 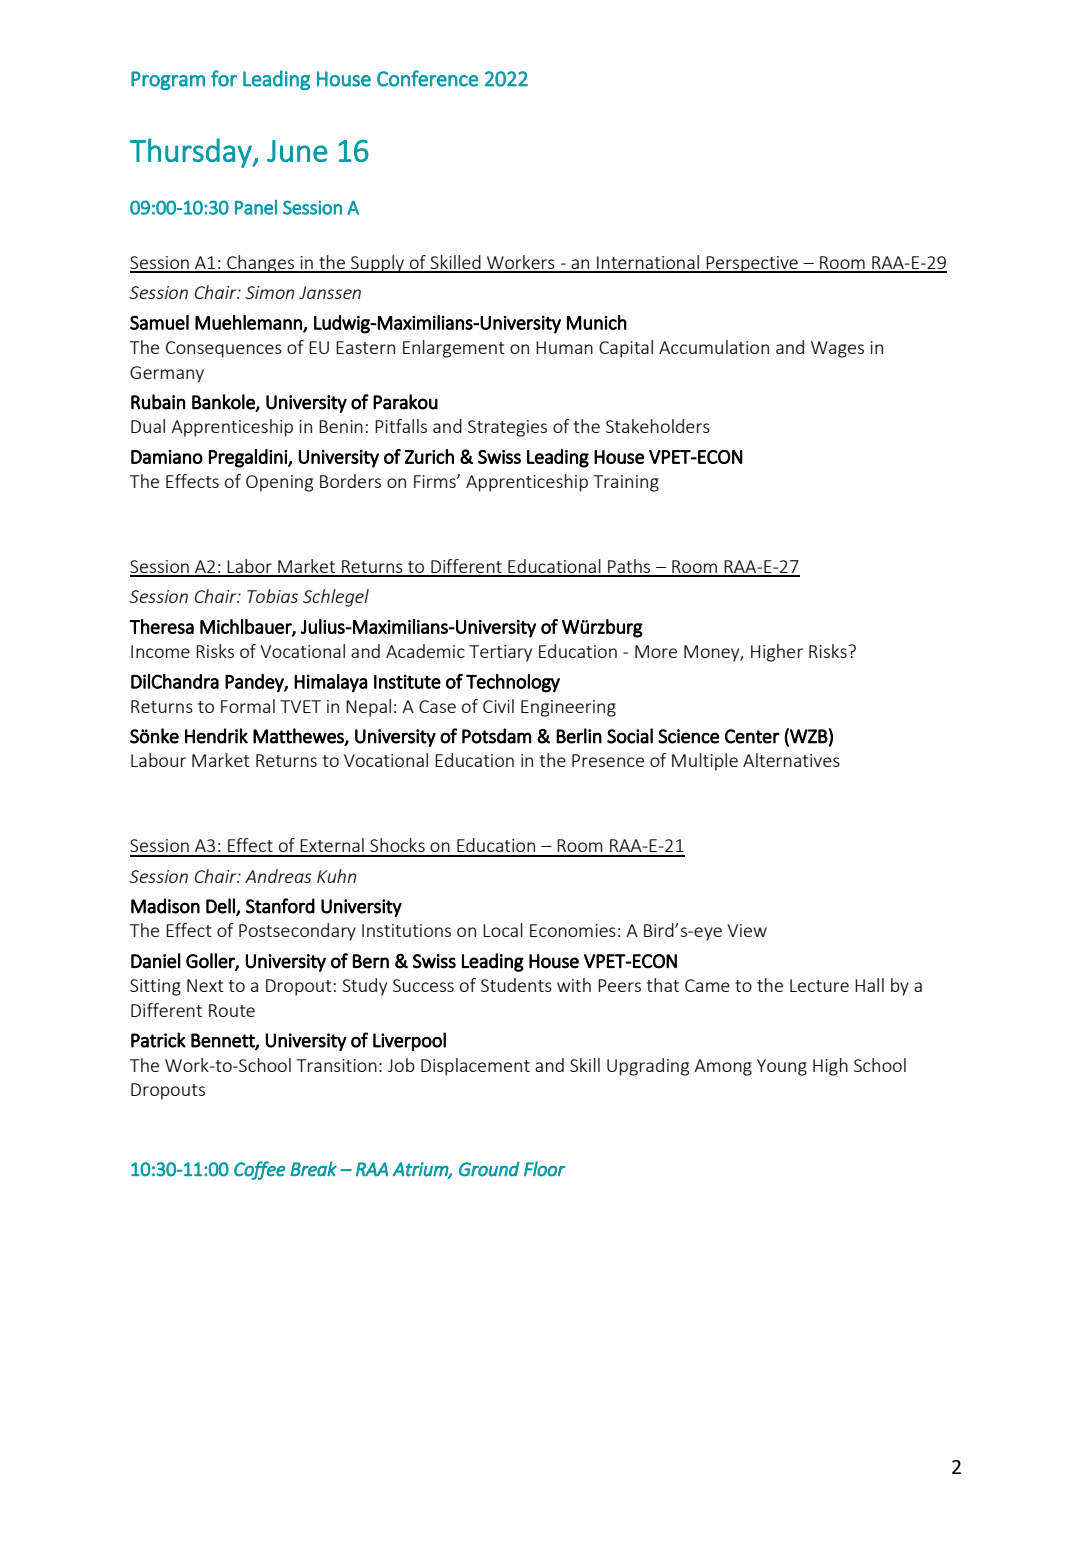 What do you see at coordinates (454, 349) in the page?
I see `Enlargement` at bounding box center [454, 349].
